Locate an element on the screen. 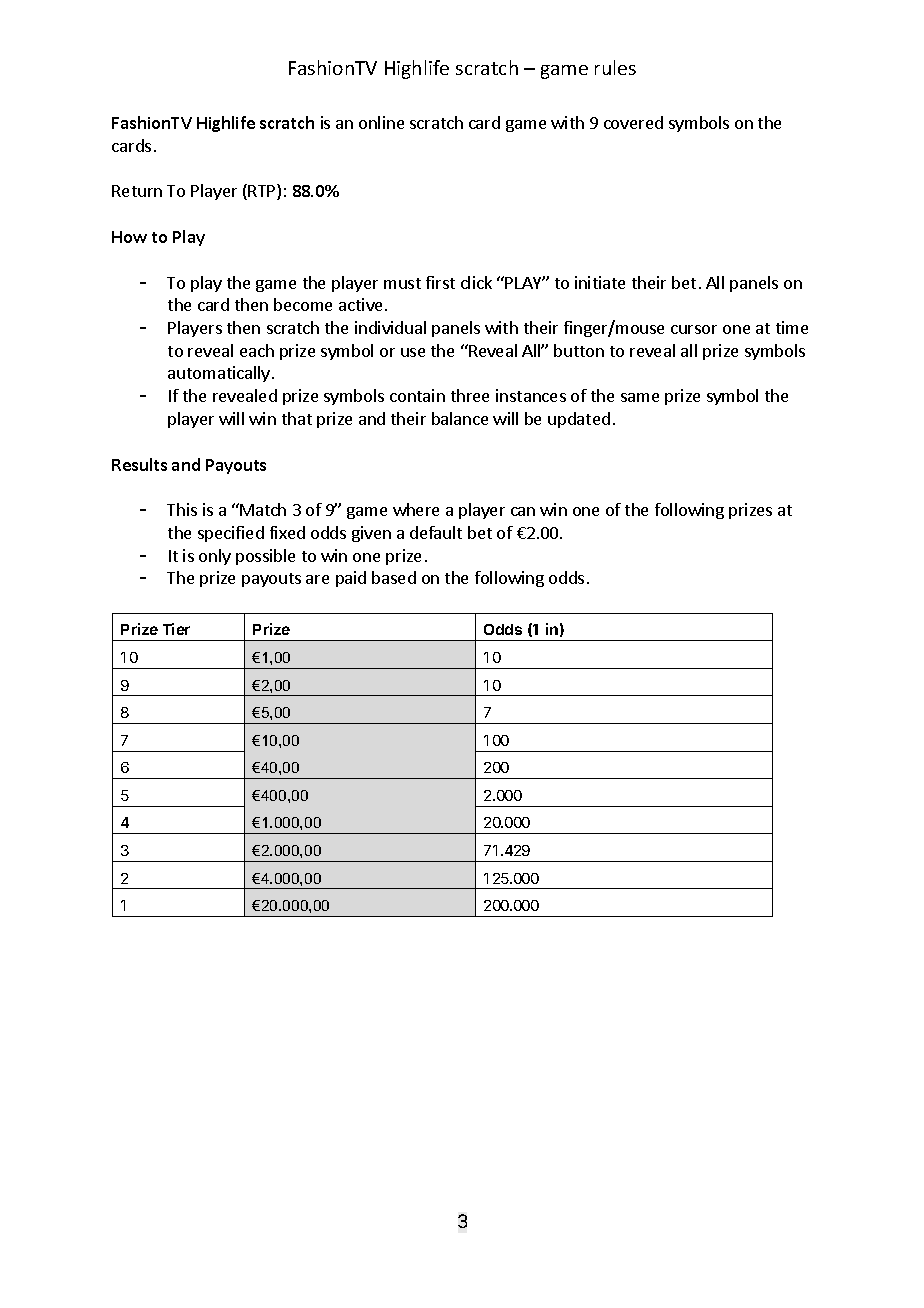  balance is located at coordinates (460, 418).
